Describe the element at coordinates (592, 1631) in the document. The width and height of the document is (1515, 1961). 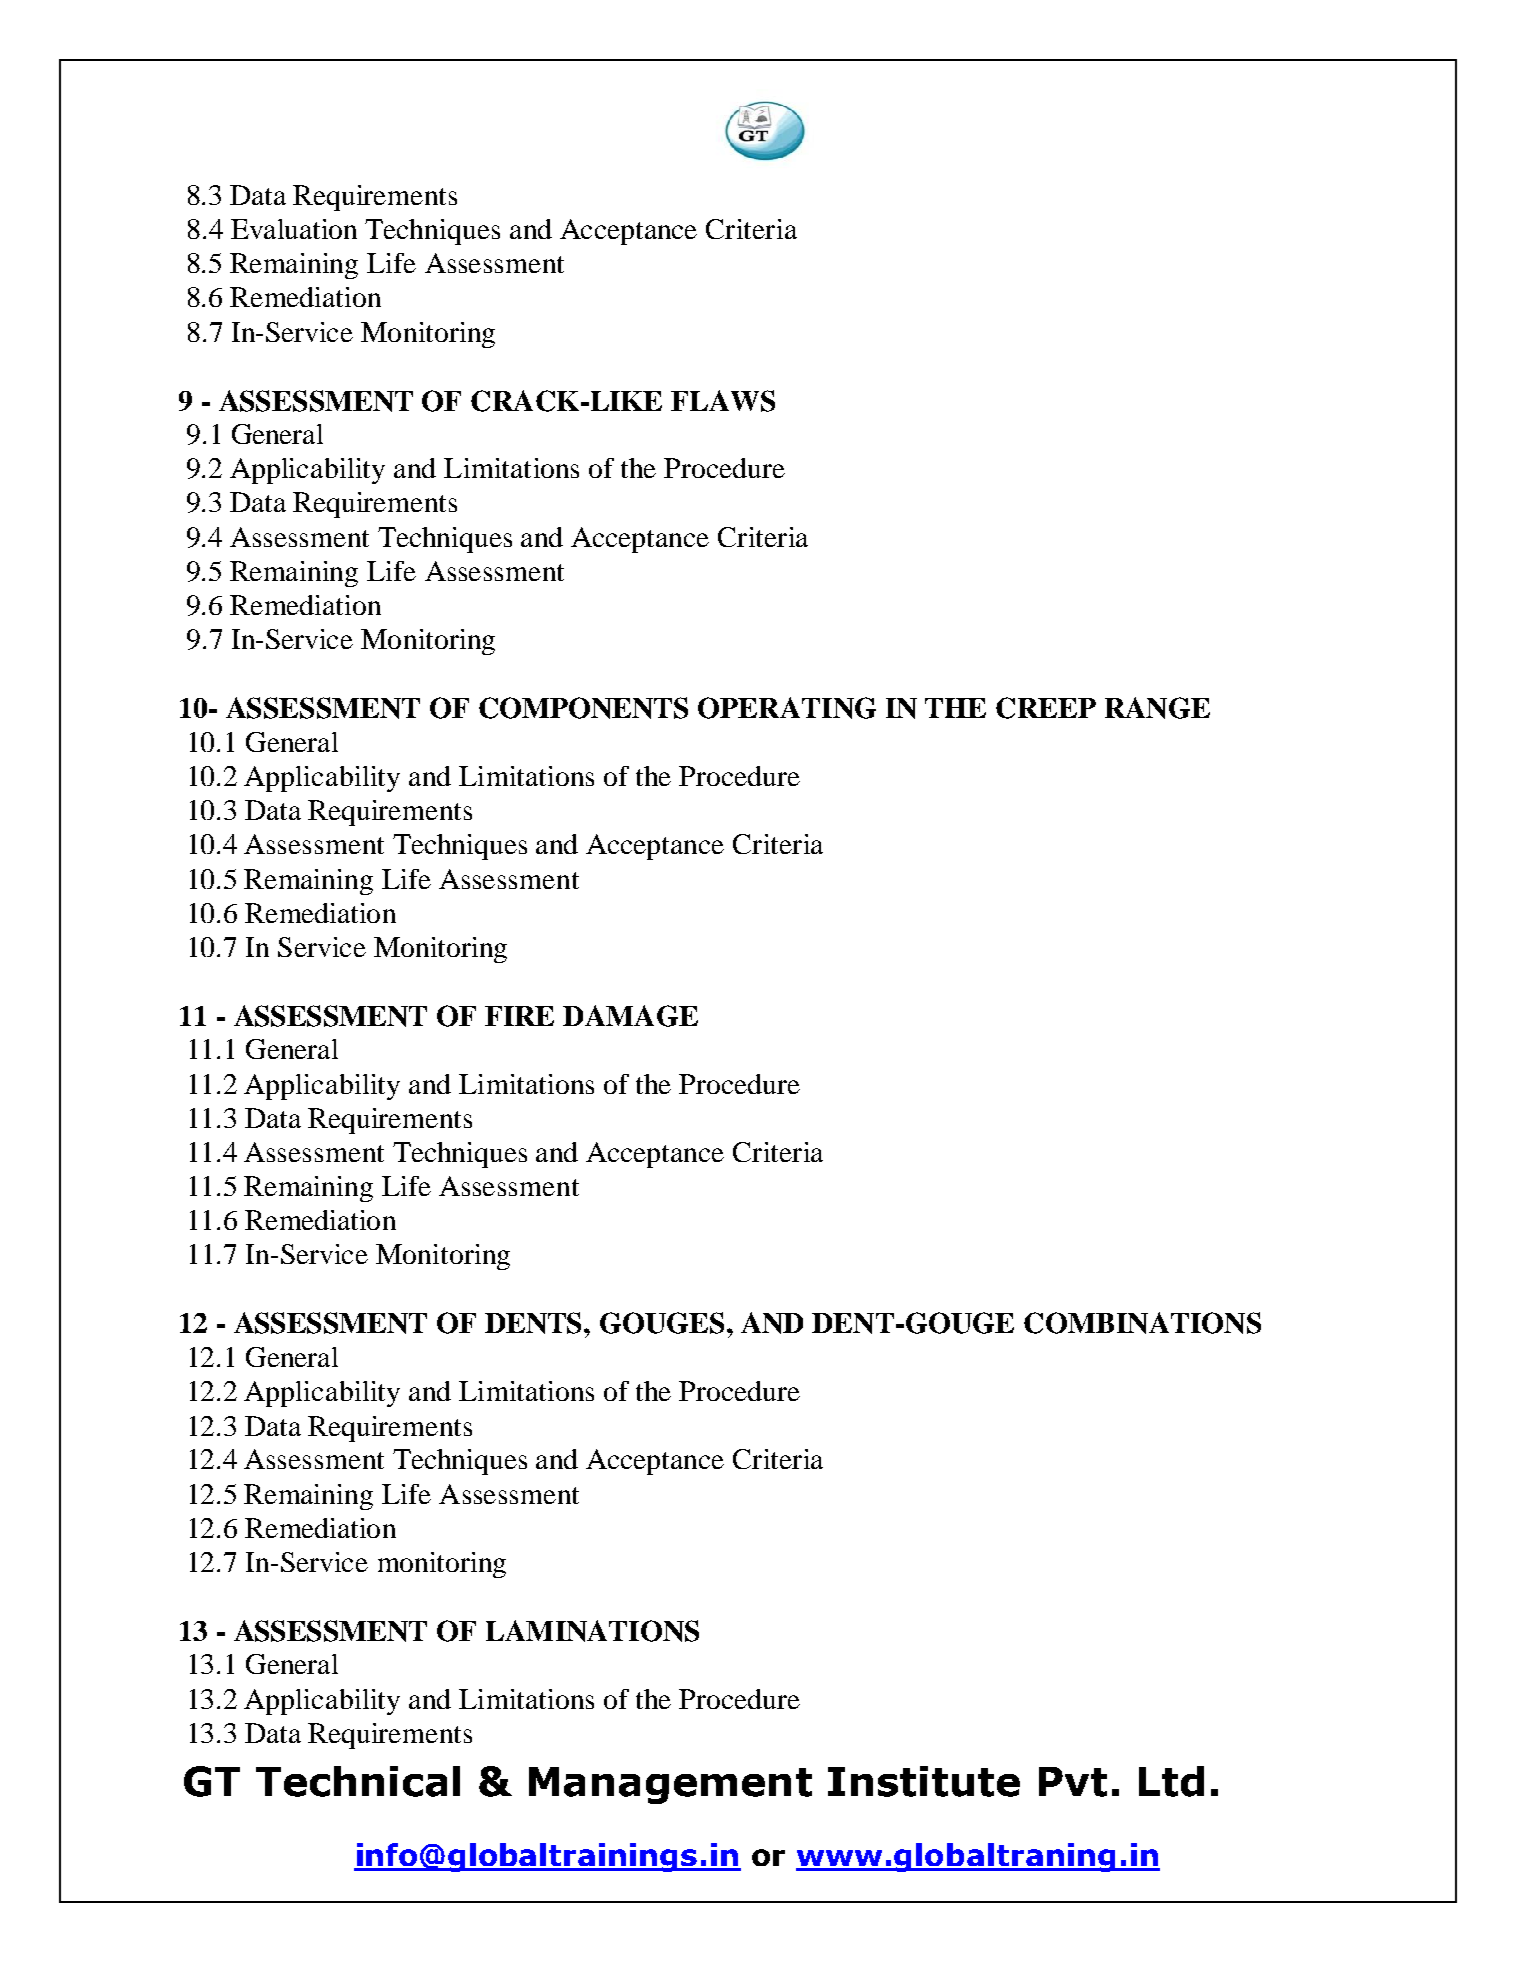
I see `LAMINATIONS` at that location.
